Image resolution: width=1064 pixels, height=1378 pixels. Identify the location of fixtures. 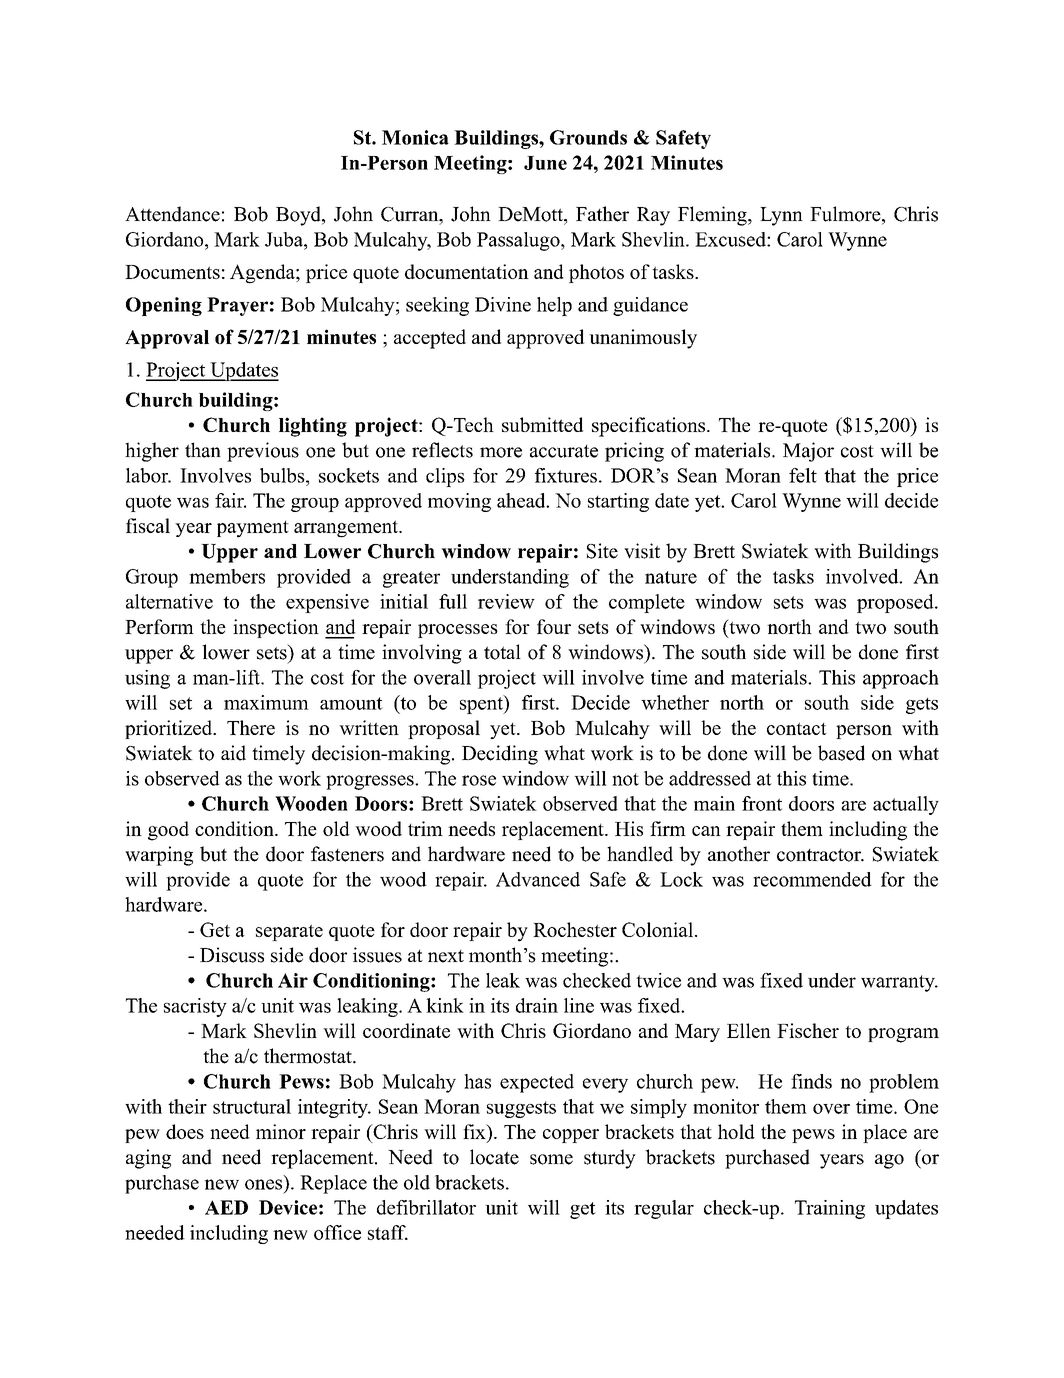
(566, 475).
